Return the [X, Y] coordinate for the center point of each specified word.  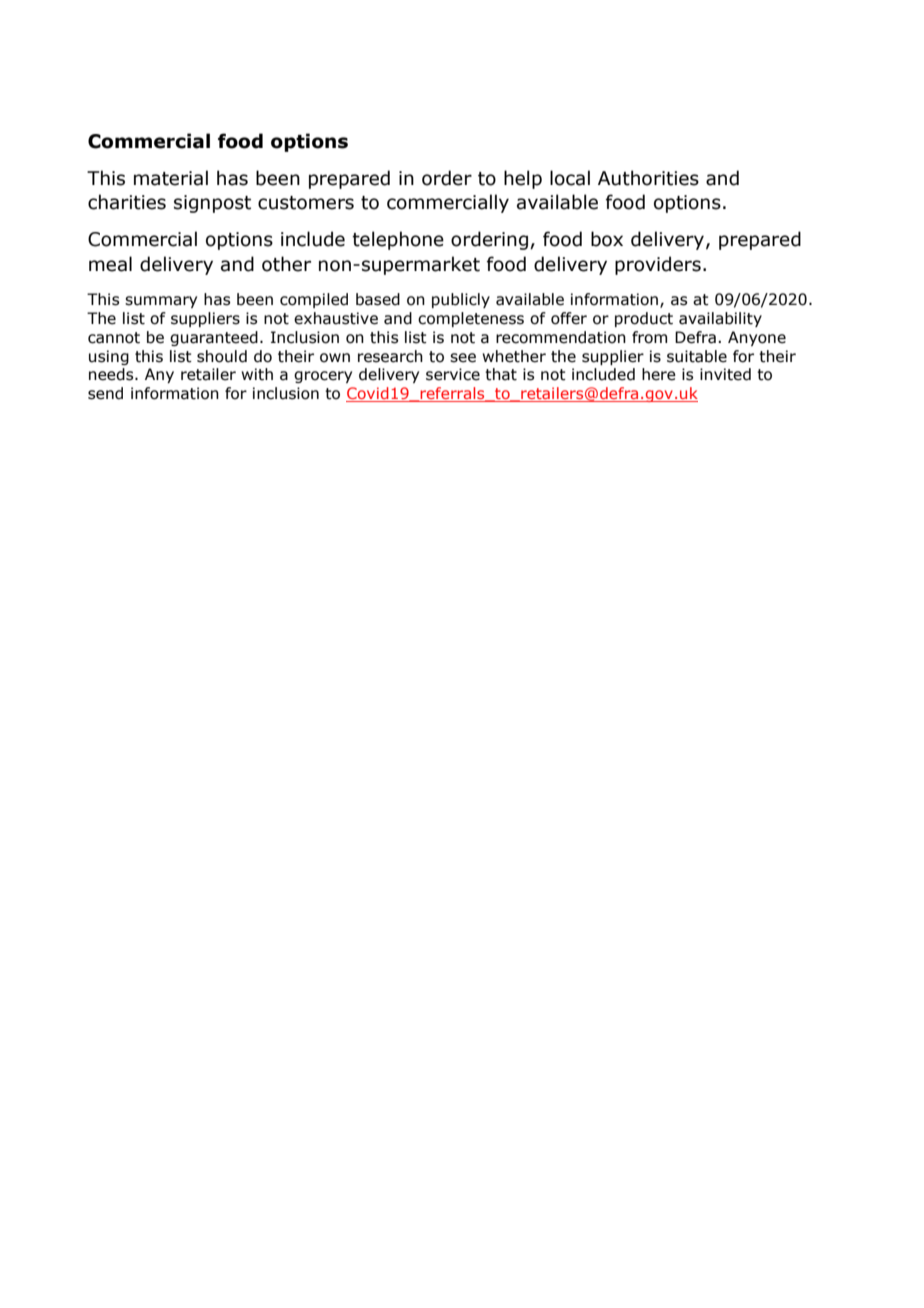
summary [161, 302]
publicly [461, 300]
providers [658, 265]
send [105, 393]
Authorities [648, 178]
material [171, 178]
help [523, 179]
